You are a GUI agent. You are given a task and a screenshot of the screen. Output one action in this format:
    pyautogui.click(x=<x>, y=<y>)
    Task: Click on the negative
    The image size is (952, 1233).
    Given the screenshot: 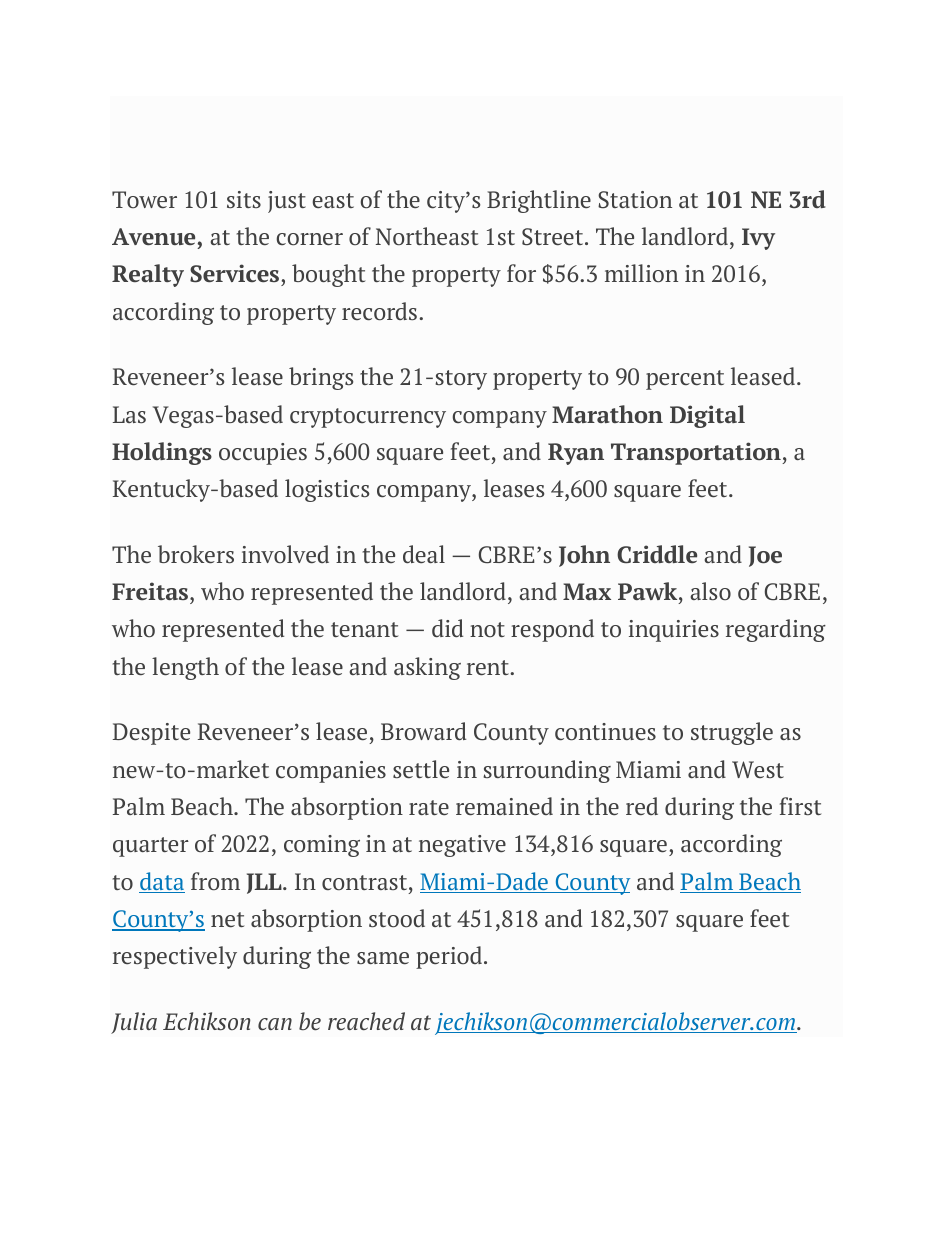 What is the action you would take?
    pyautogui.click(x=462, y=846)
